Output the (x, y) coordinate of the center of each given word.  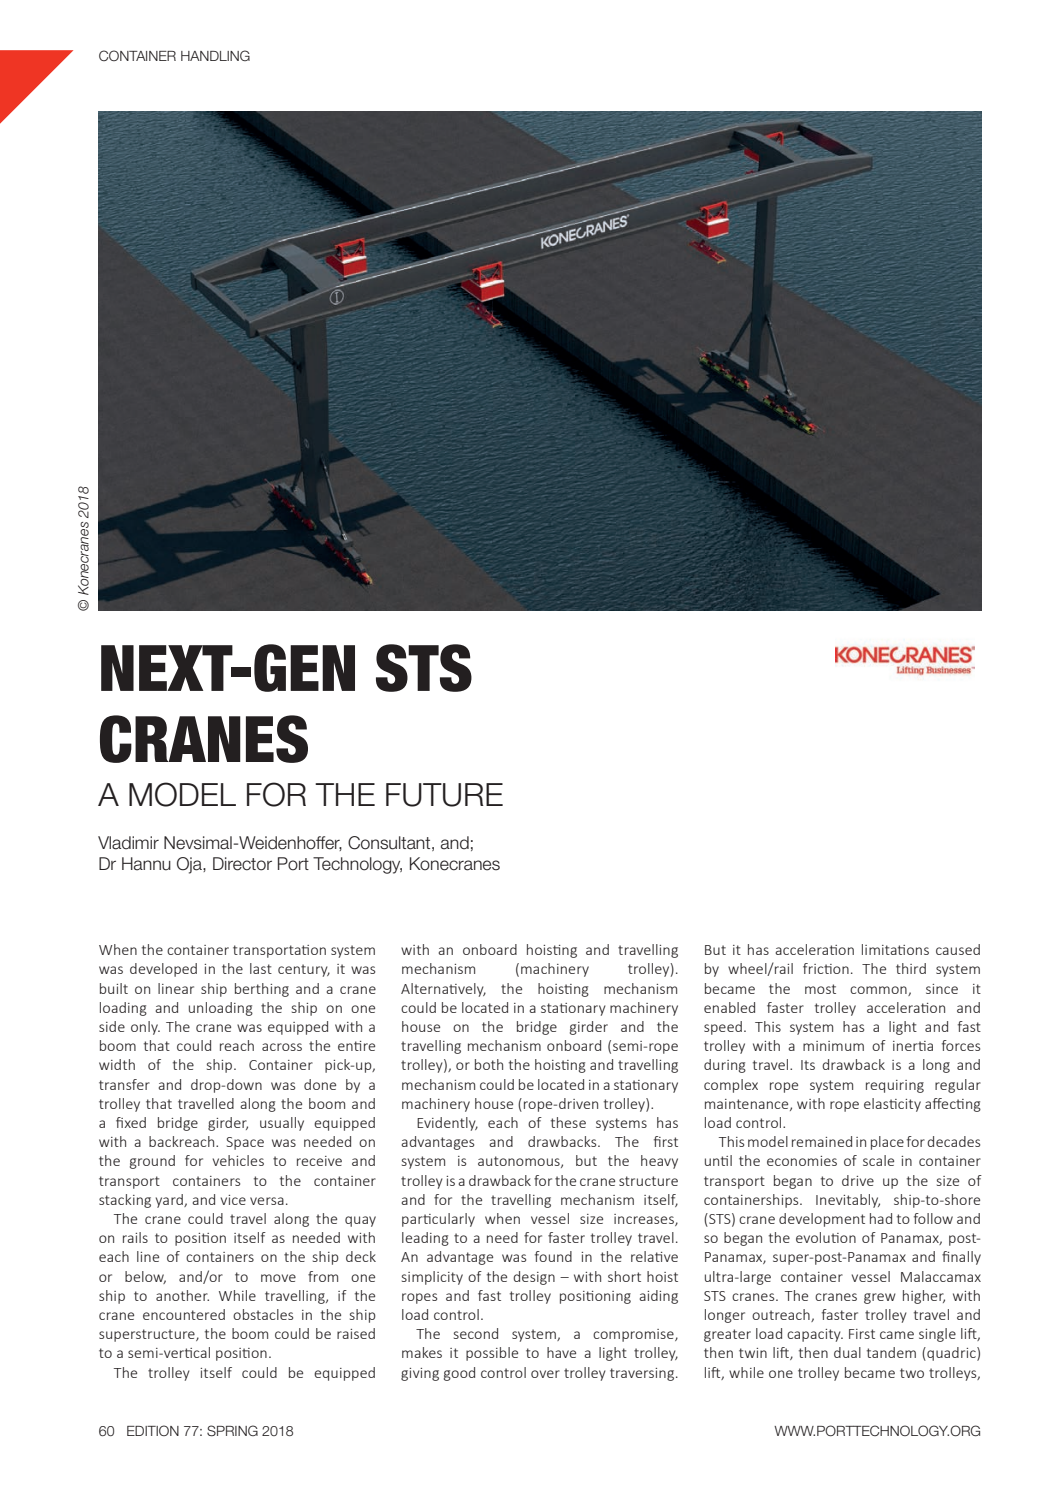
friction (826, 968)
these (568, 1122)
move (278, 1278)
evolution (826, 1237)
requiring (895, 1086)
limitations (895, 949)
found (553, 1256)
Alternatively (443, 990)
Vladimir (128, 843)
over (545, 1374)
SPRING (232, 1430)
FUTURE (444, 795)
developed (163, 970)
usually (282, 1124)
